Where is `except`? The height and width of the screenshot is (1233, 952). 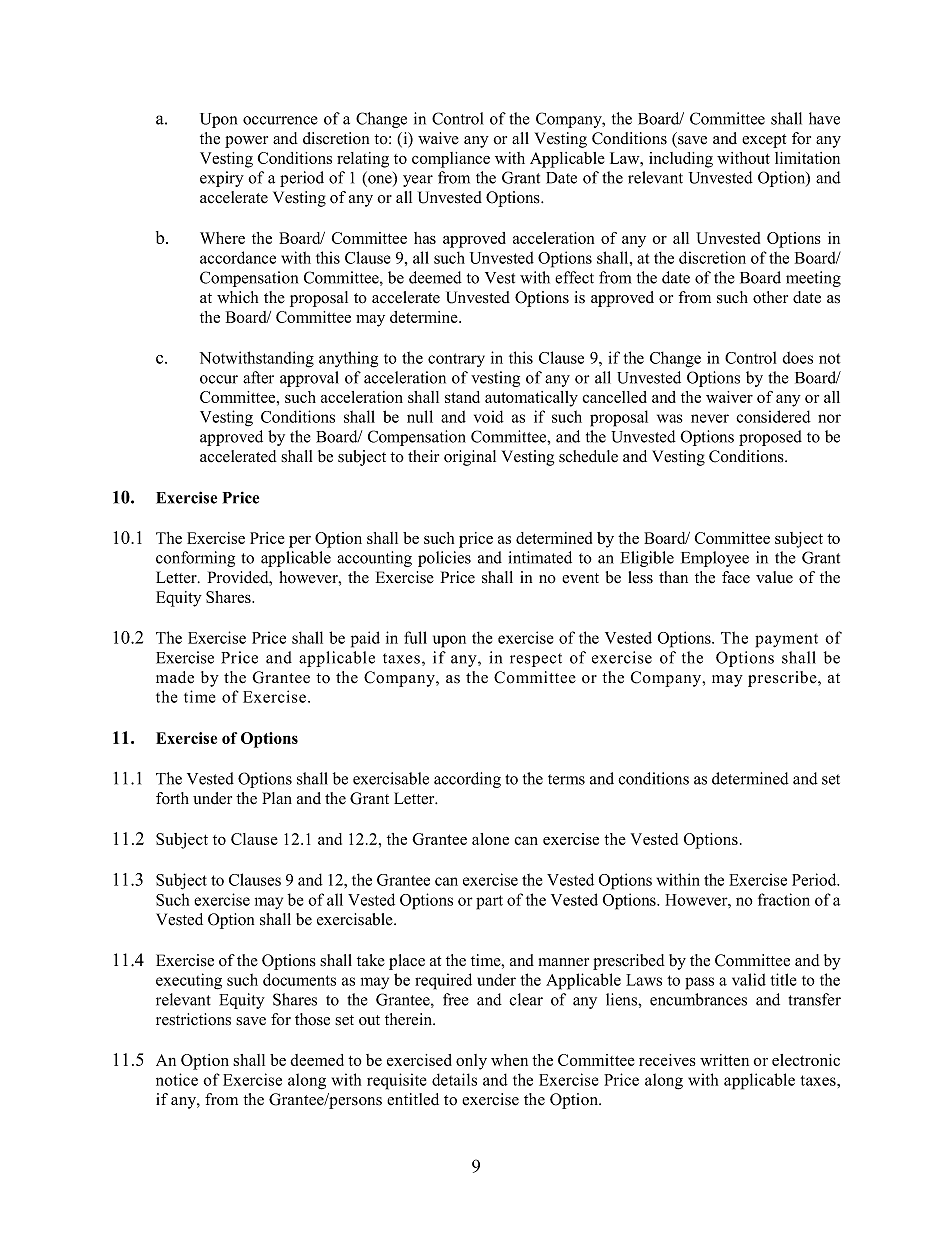 except is located at coordinates (764, 141).
